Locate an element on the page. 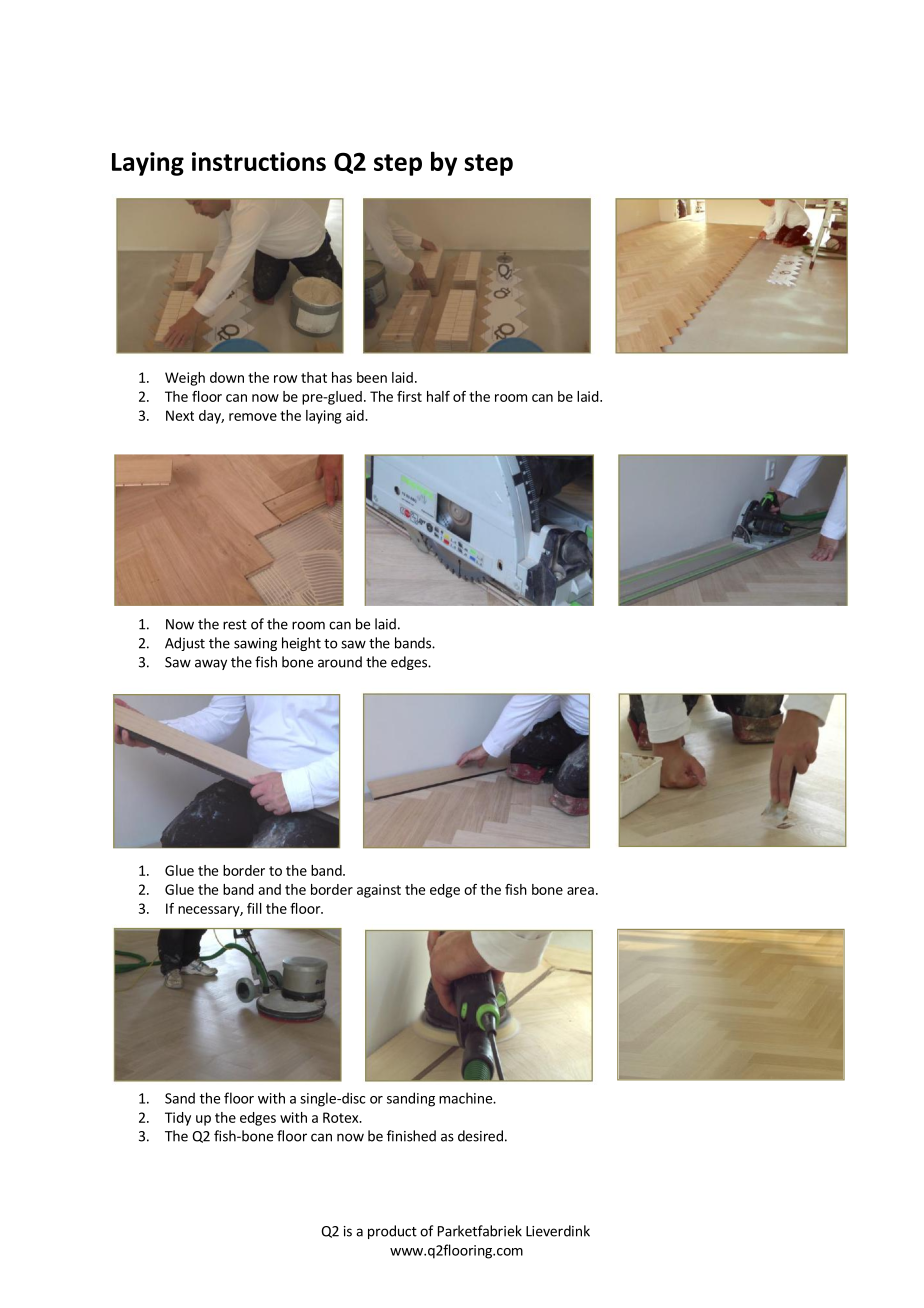 The height and width of the image is (1308, 924). Tidy is located at coordinates (178, 1119).
